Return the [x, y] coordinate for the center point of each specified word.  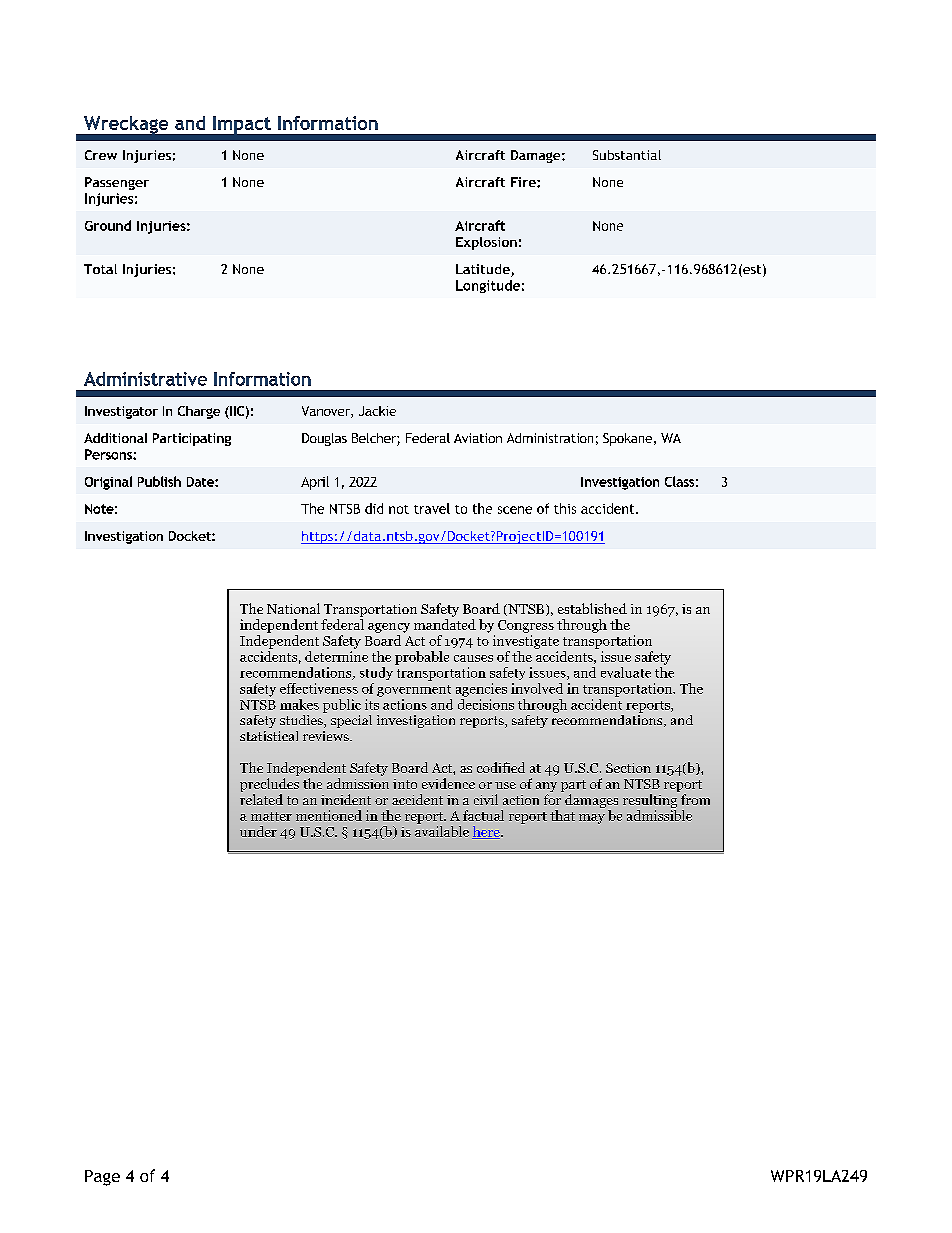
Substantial [627, 155]
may [592, 819]
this [565, 508]
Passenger [117, 183]
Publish [159, 481]
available [442, 831]
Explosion [486, 243]
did [374, 508]
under [258, 831]
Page [102, 1178]
